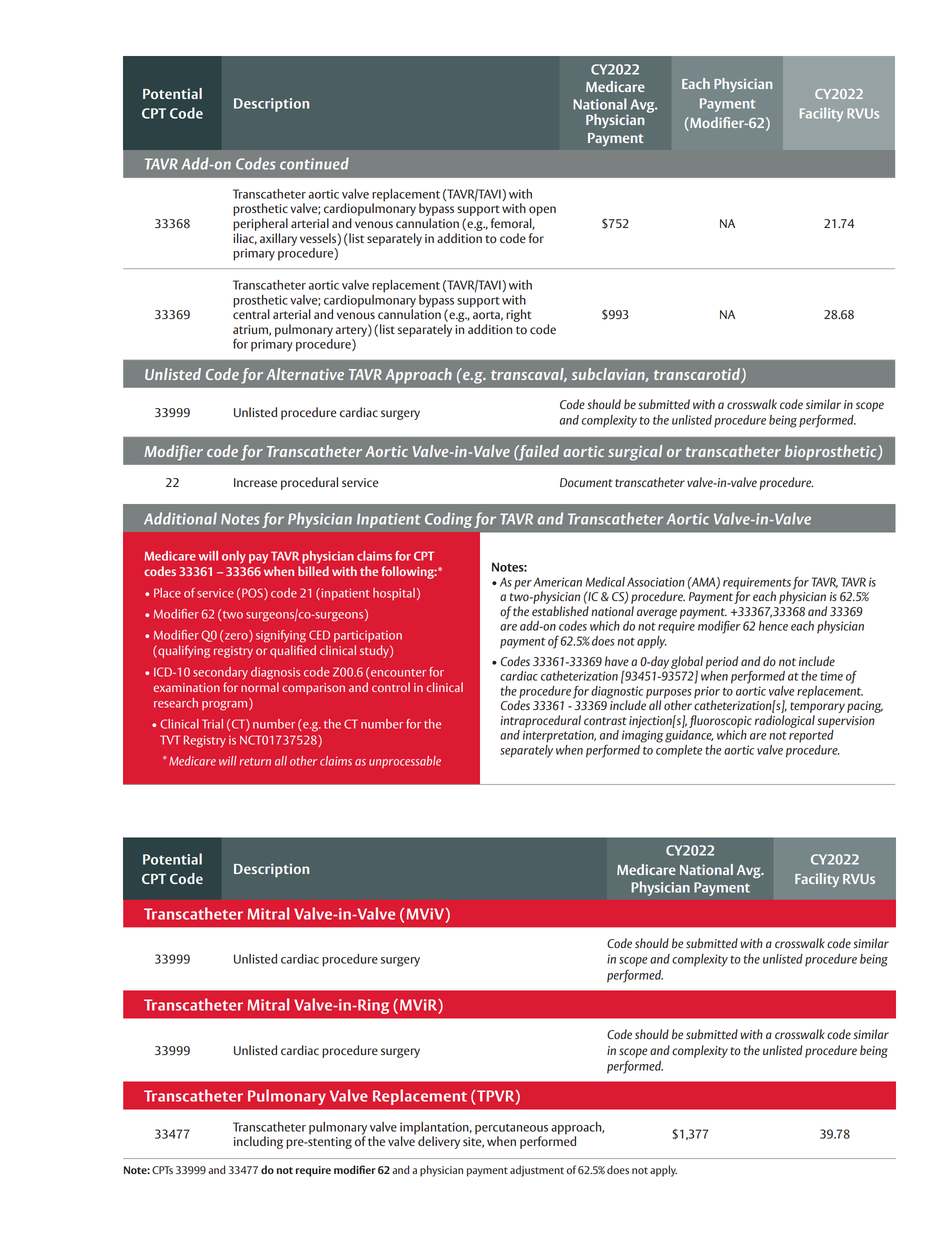 The height and width of the screenshot is (1233, 952). I want to click on return, so click(255, 762).
